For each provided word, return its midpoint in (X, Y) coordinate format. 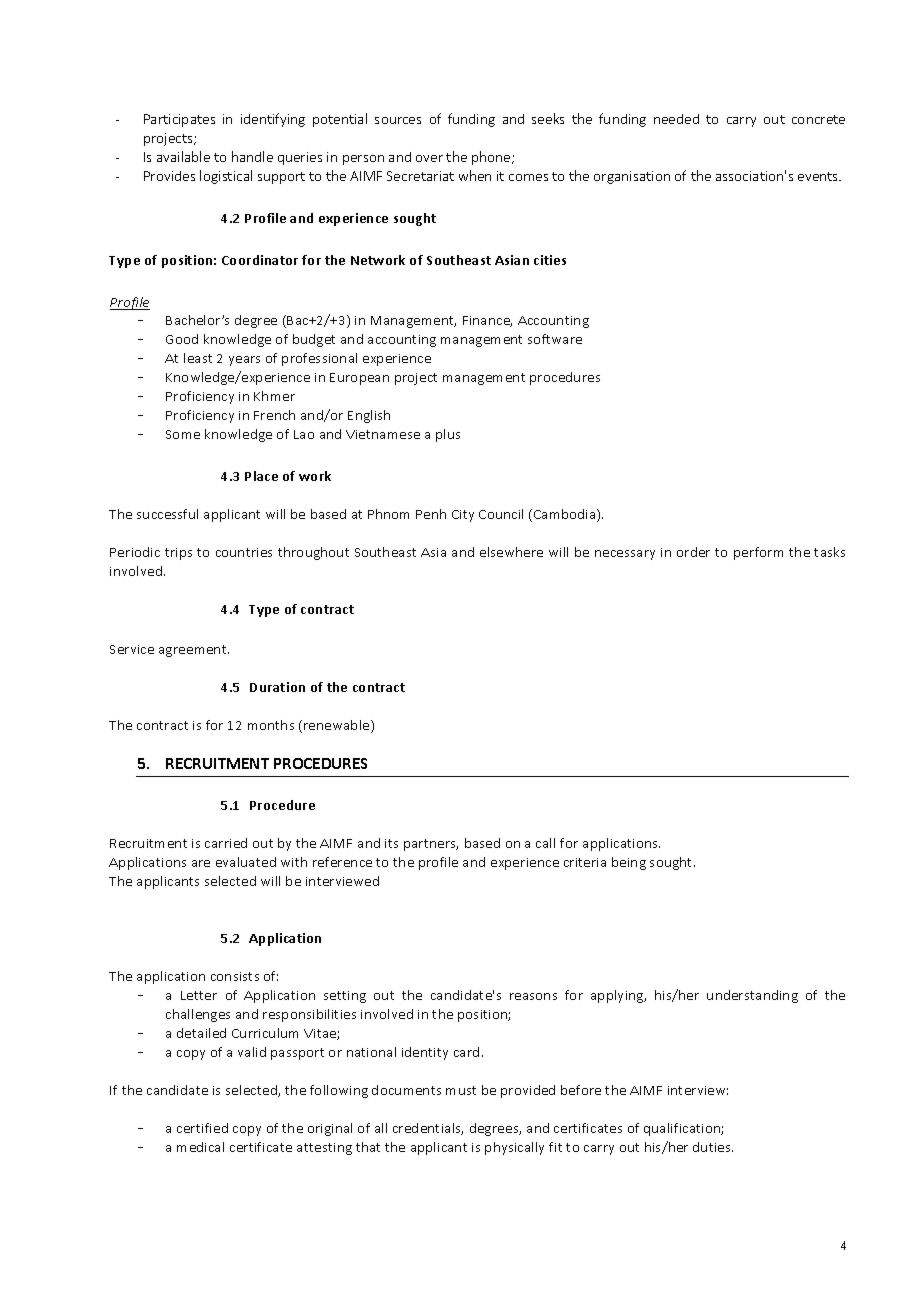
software (555, 339)
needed (676, 119)
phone (492, 158)
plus (448, 435)
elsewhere (511, 552)
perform (758, 553)
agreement (194, 651)
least (198, 358)
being (629, 863)
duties (713, 1147)
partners (431, 845)
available (183, 156)
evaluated (246, 862)
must (461, 1090)
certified (202, 1128)
